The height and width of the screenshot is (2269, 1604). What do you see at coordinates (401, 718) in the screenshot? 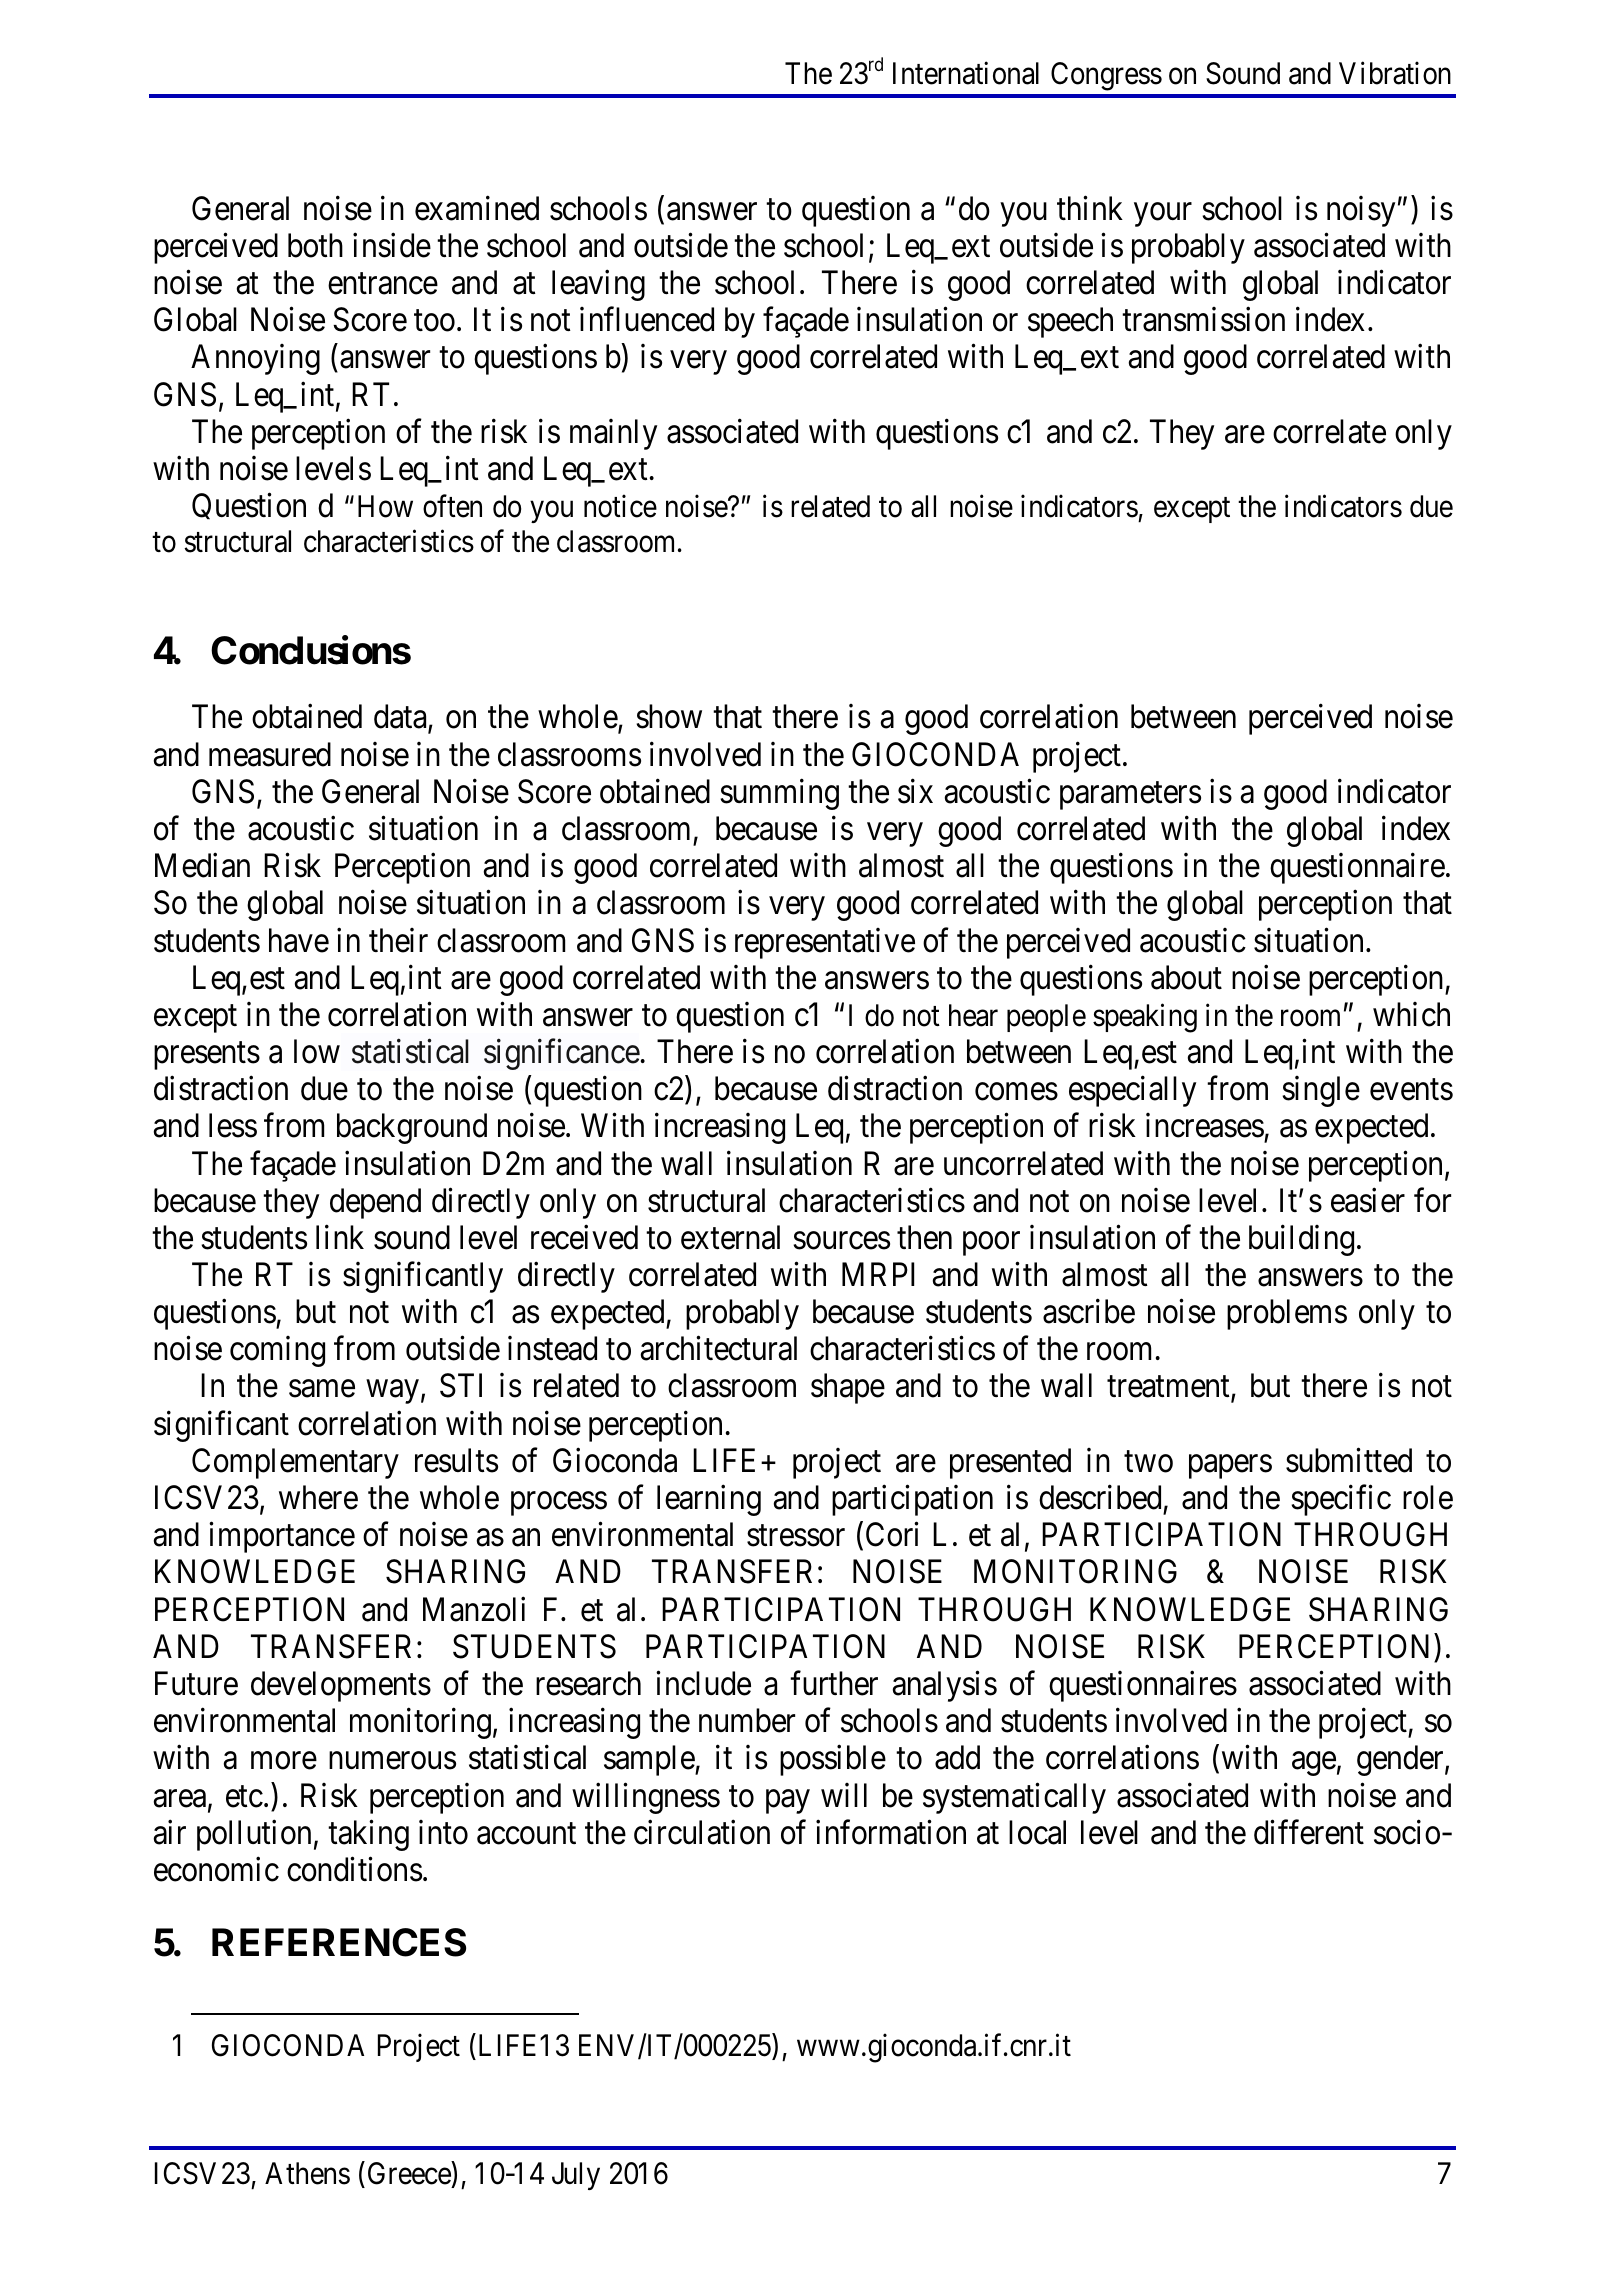
I see `data` at bounding box center [401, 718].
